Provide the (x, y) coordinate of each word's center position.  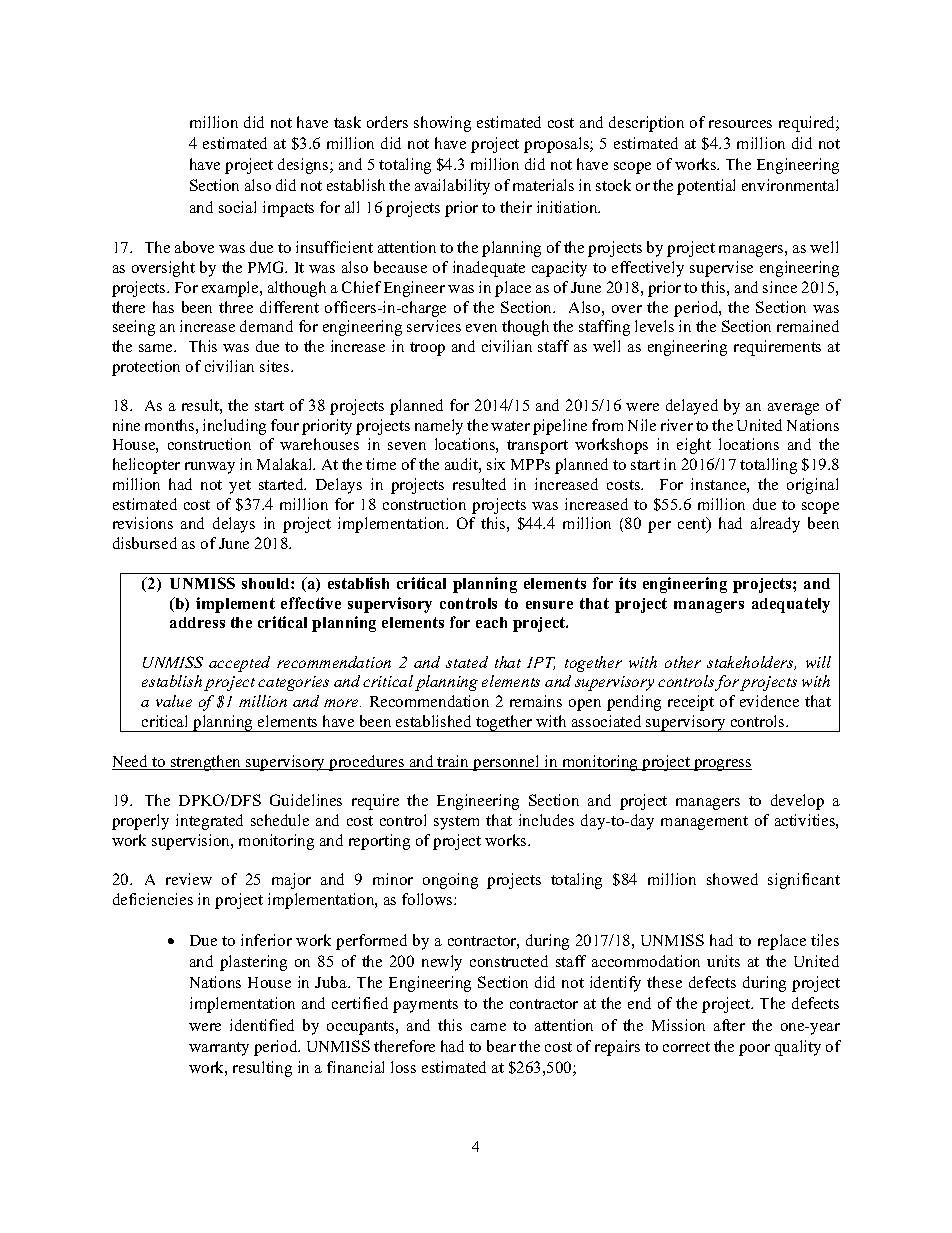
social (237, 207)
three (236, 307)
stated (467, 662)
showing (442, 124)
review (189, 879)
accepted (239, 664)
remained (808, 326)
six (496, 464)
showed (732, 879)
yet (240, 487)
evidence (769, 701)
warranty (219, 1049)
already (775, 525)
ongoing (450, 881)
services (434, 326)
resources (740, 124)
